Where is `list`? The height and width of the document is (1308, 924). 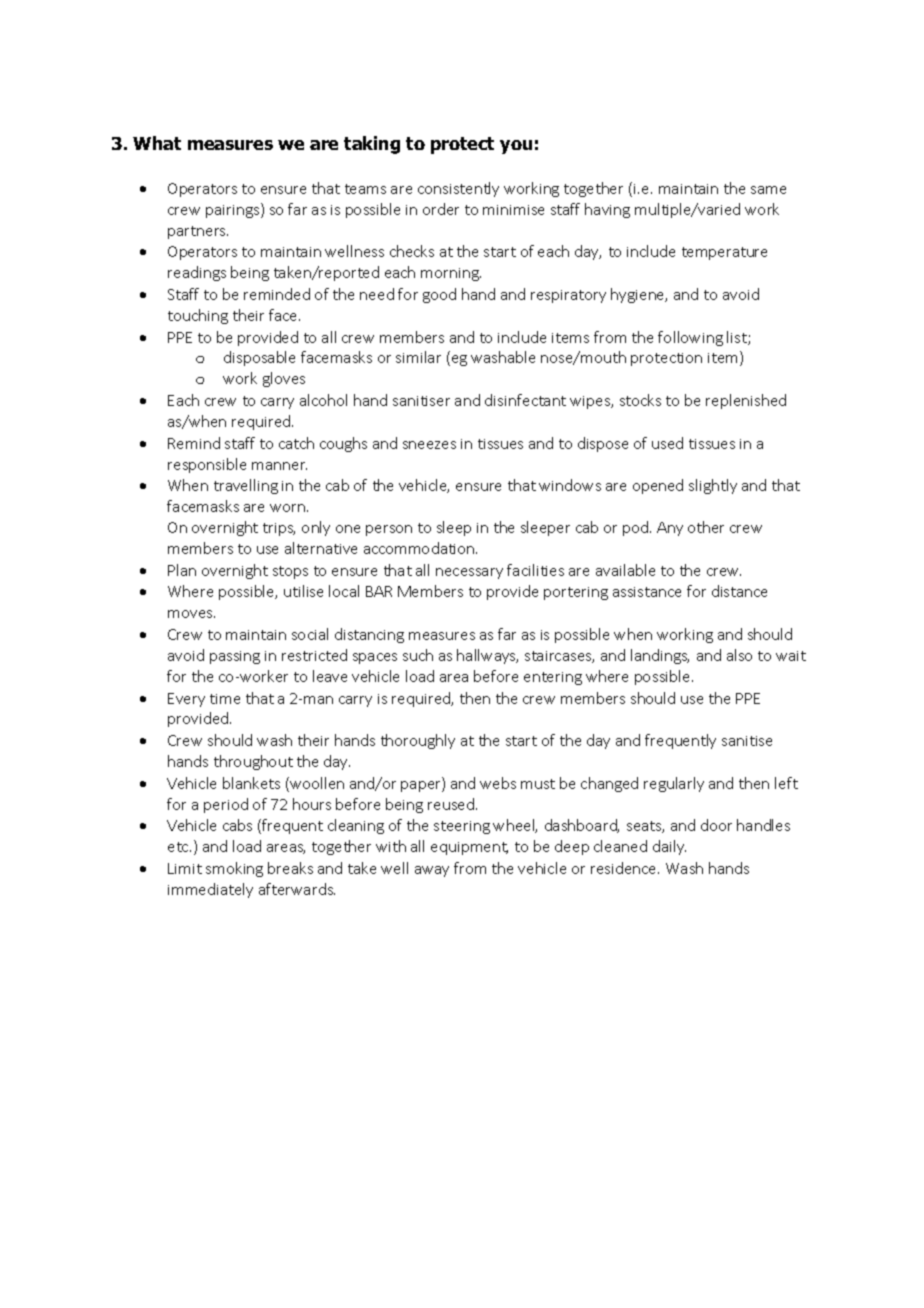
list is located at coordinates (738, 338).
